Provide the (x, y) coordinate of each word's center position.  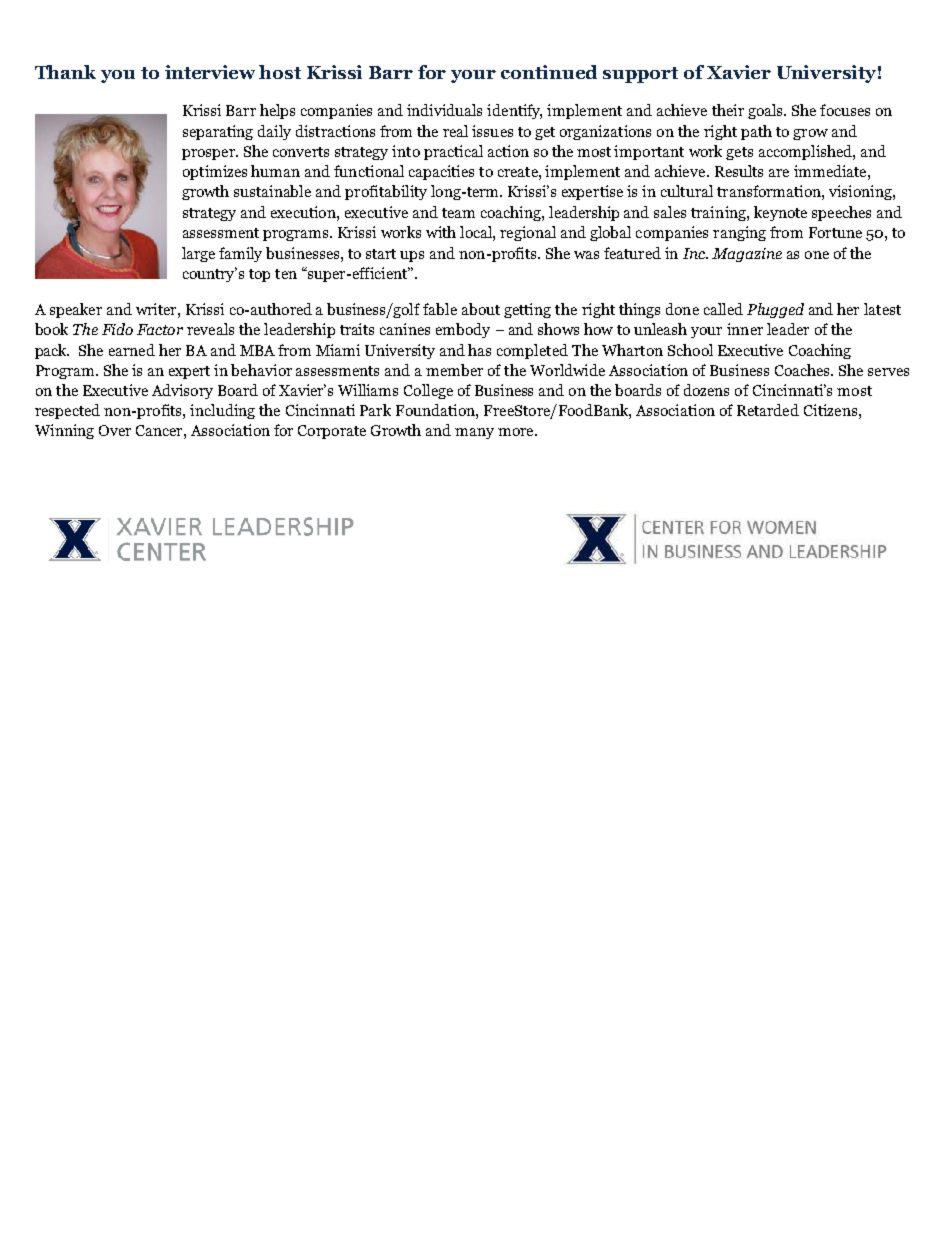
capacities (441, 172)
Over (115, 430)
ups (412, 256)
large (198, 254)
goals (766, 111)
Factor (160, 329)
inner (745, 329)
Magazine (747, 255)
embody (463, 330)
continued (549, 72)
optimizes (215, 172)
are (779, 173)
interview (210, 72)
